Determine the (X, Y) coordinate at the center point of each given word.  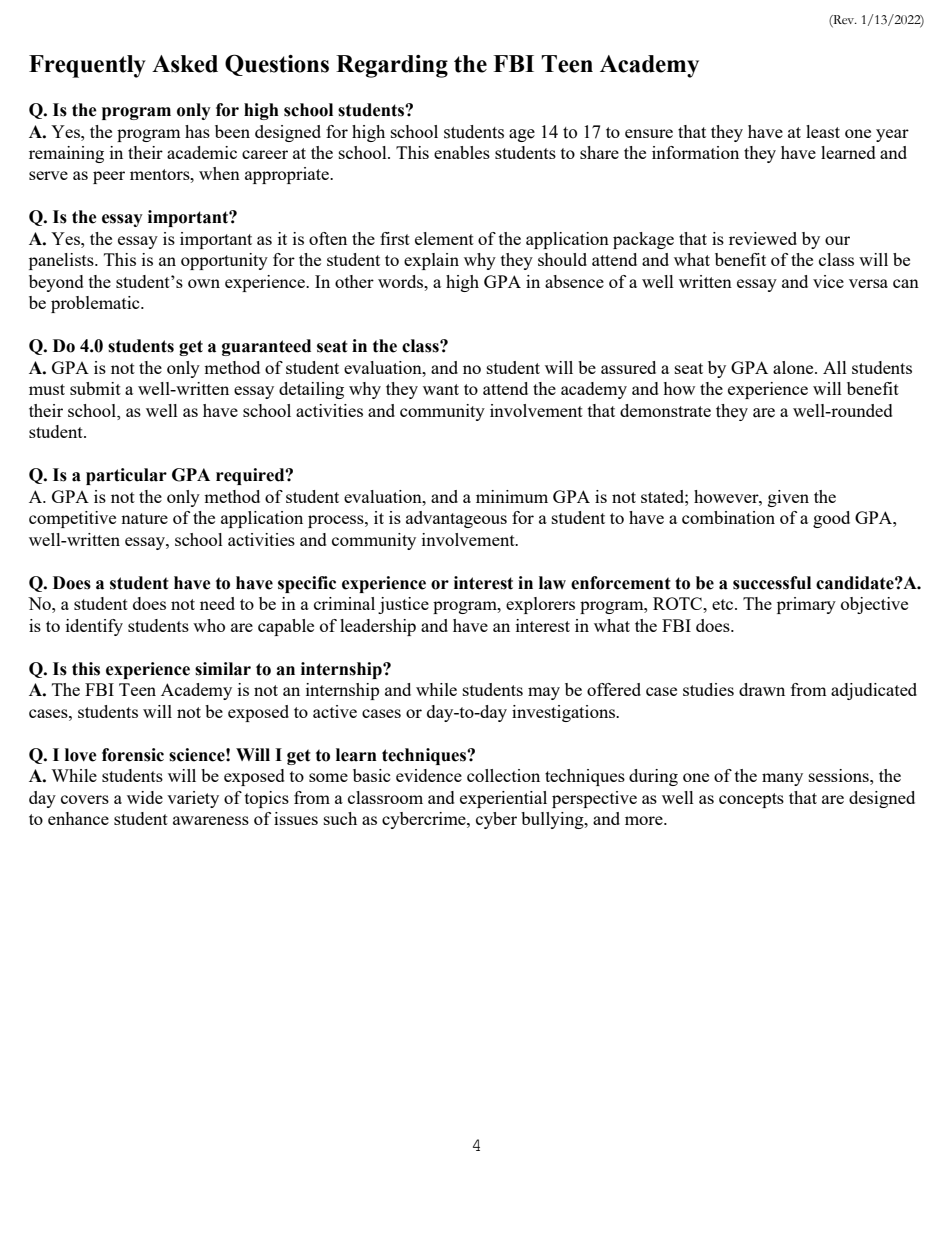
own (204, 283)
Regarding (392, 66)
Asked (185, 64)
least (823, 131)
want (441, 389)
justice (403, 605)
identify (94, 627)
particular (126, 476)
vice (828, 281)
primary (806, 605)
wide (145, 797)
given (788, 498)
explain (431, 261)
